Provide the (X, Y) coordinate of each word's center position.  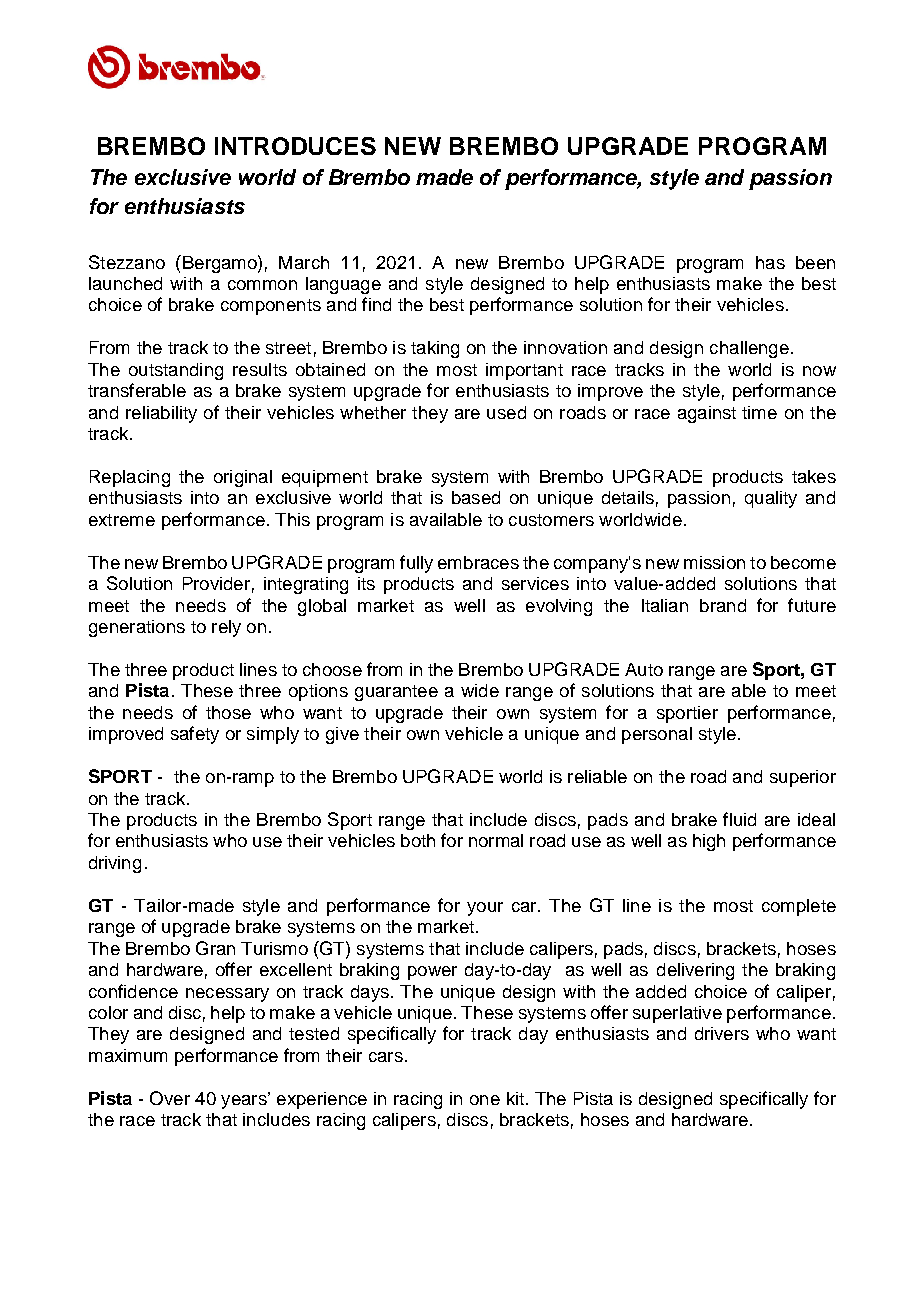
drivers (722, 1033)
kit (515, 1098)
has (770, 262)
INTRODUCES (295, 146)
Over (170, 1098)
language (343, 285)
